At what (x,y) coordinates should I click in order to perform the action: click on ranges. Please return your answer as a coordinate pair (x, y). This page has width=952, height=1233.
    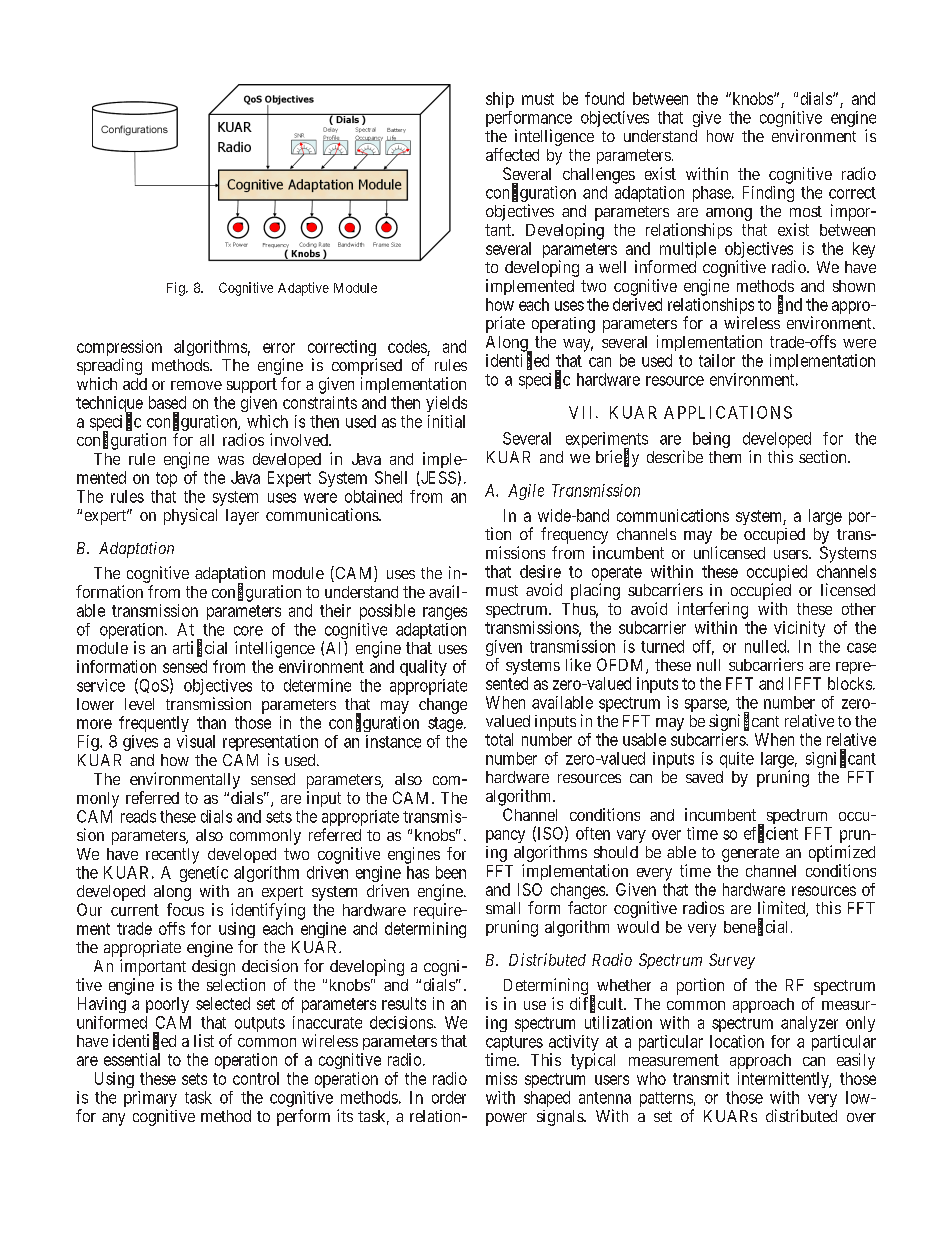
    Looking at the image, I should click on (445, 613).
